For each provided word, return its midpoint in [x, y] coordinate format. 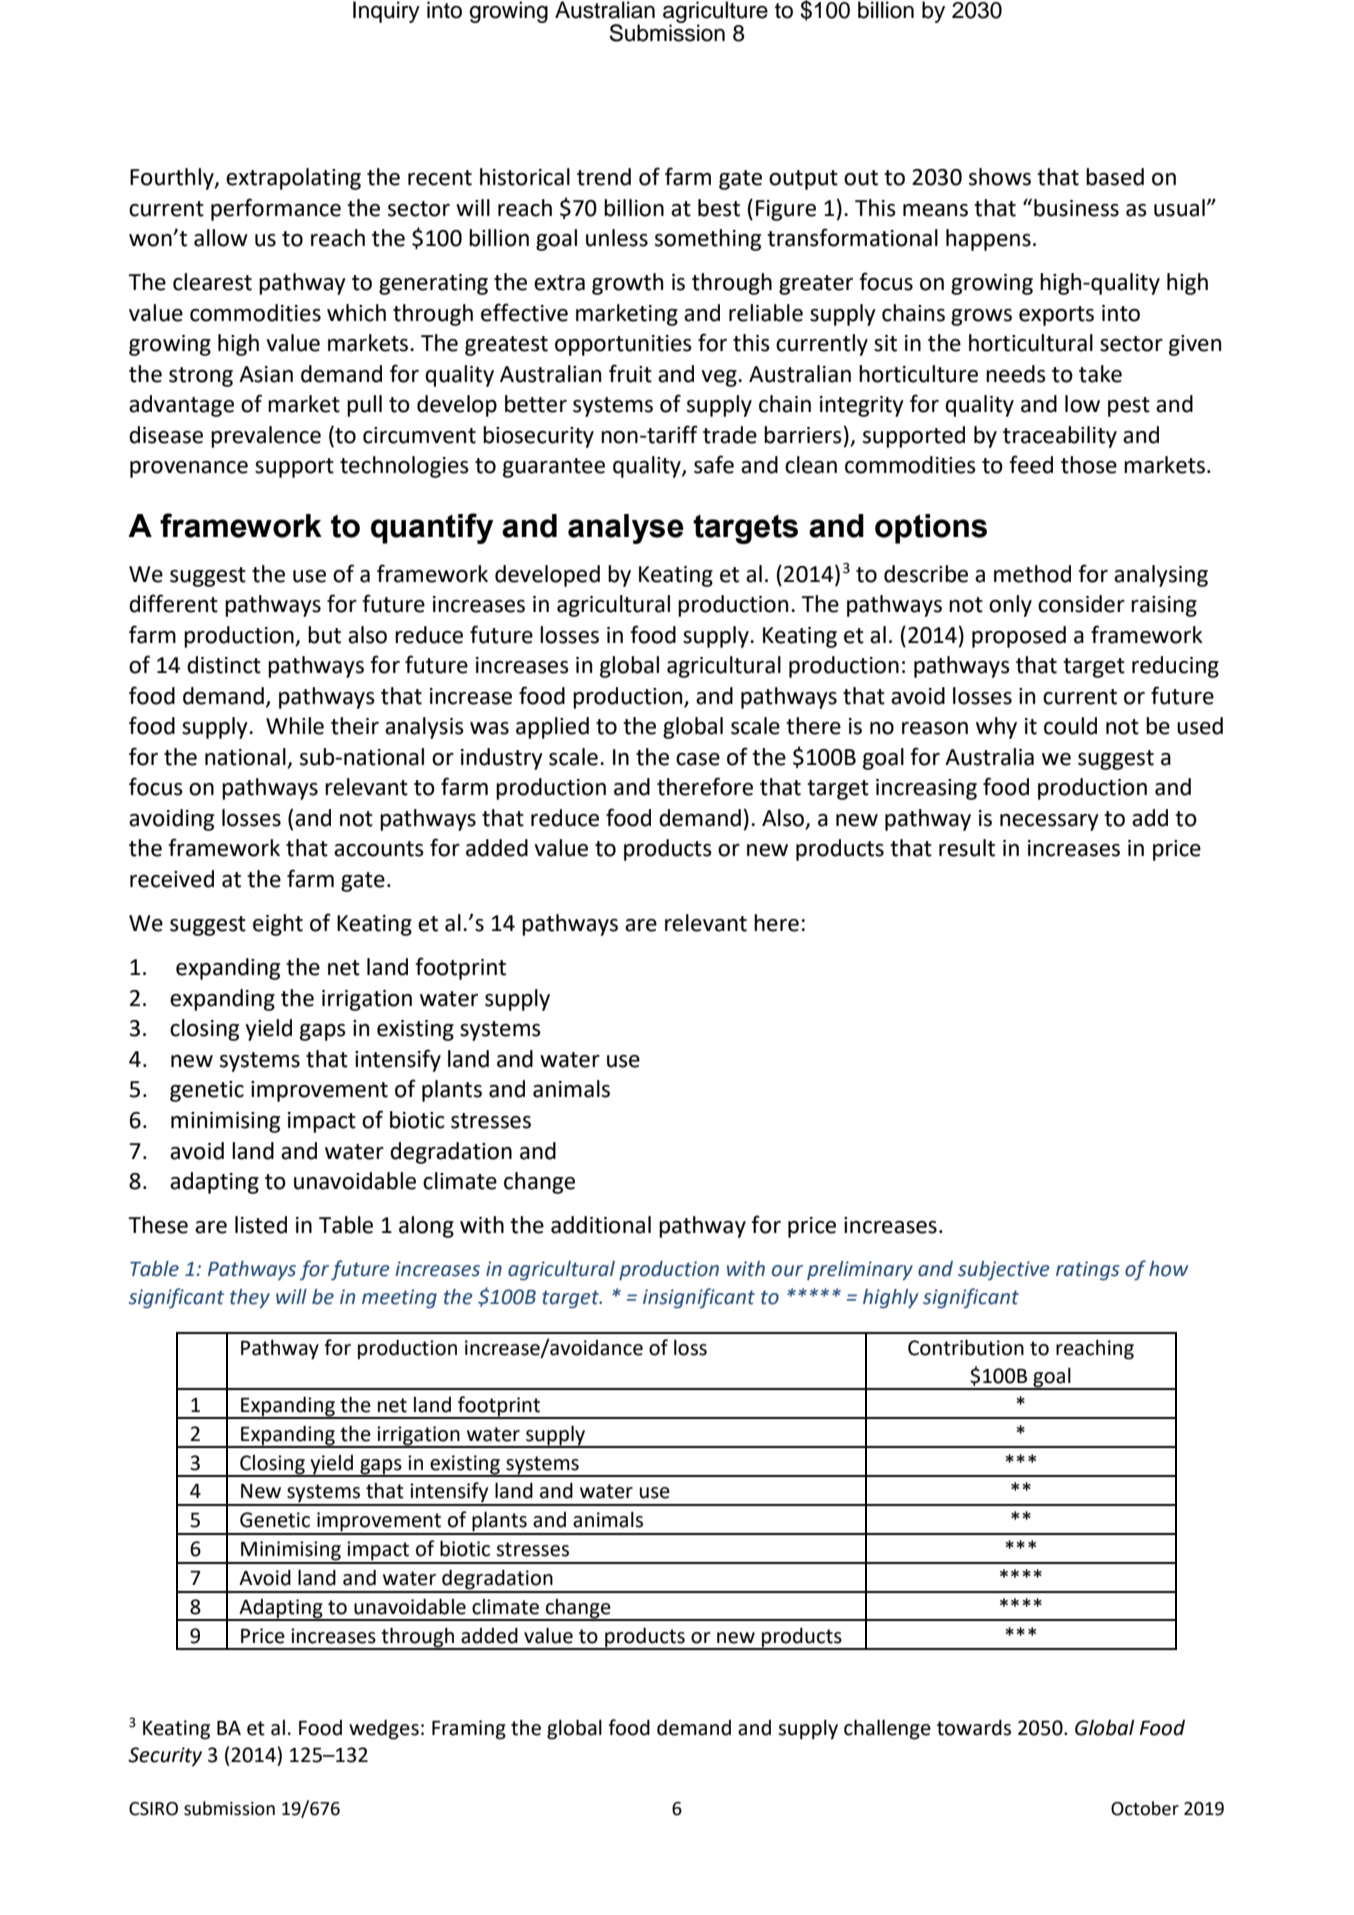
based [1115, 177]
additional [601, 1225]
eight [278, 925]
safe [714, 464]
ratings [1088, 1270]
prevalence [266, 437]
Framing [469, 1730]
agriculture [715, 13]
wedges [384, 1729]
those [1089, 465]
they [250, 1298]
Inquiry [386, 12]
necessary [1049, 822]
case [698, 759]
